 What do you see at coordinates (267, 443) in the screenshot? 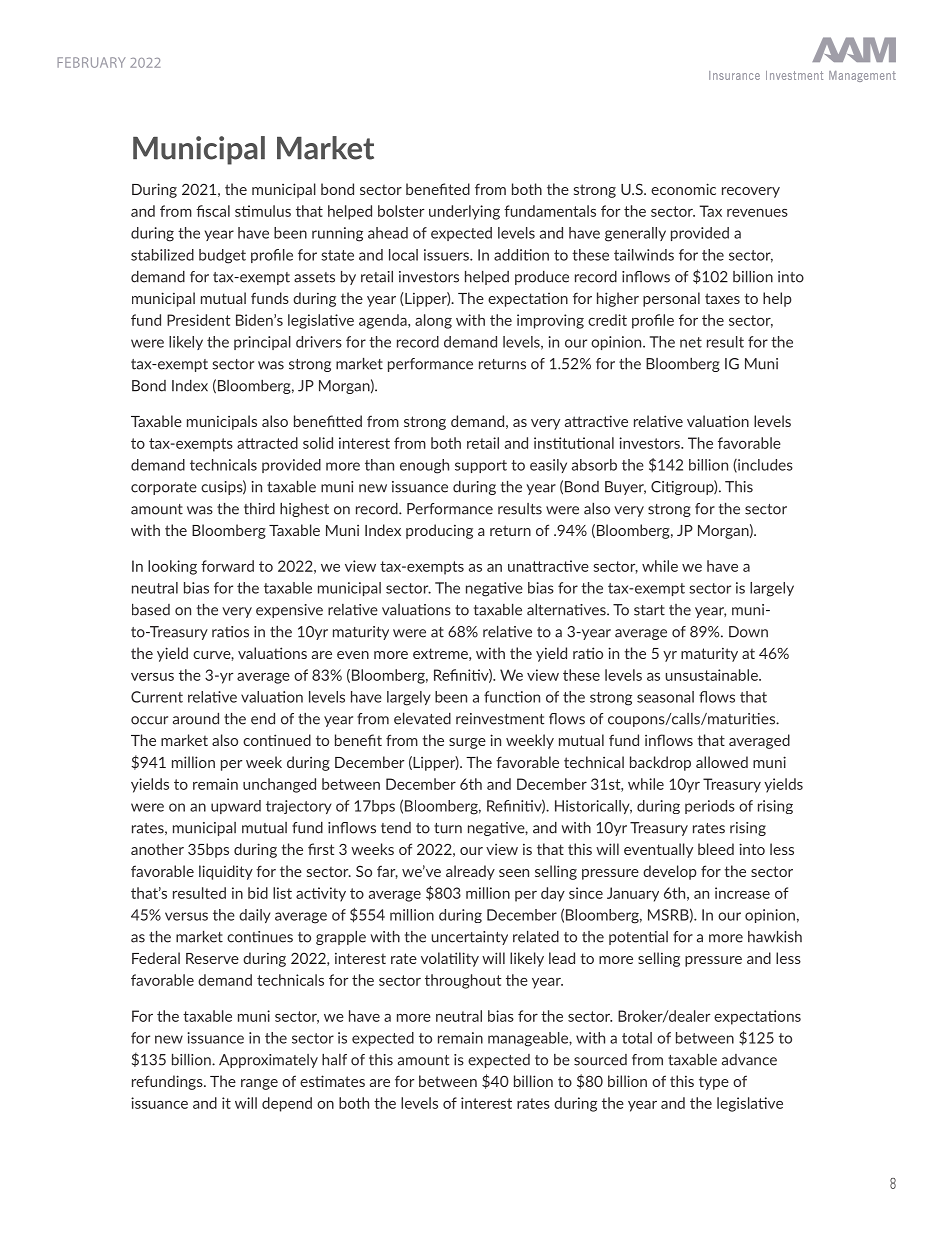
I see `attracted` at bounding box center [267, 443].
